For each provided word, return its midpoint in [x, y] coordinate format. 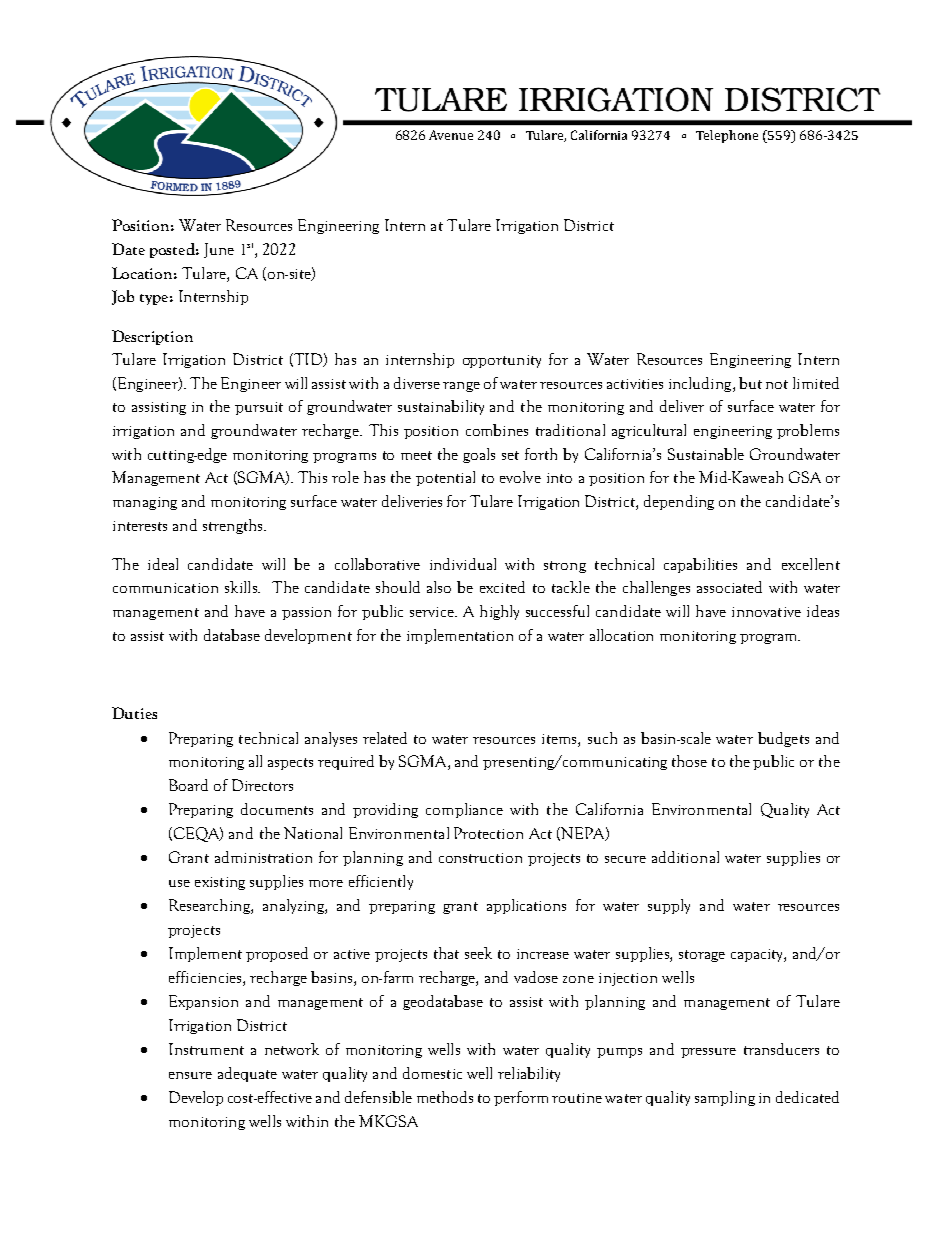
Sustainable [706, 454]
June [219, 250]
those [689, 761]
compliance [464, 810]
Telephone [727, 136]
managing [145, 503]
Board [188, 785]
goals [479, 455]
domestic [432, 1073]
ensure [190, 1075]
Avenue [451, 135]
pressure [708, 1053]
